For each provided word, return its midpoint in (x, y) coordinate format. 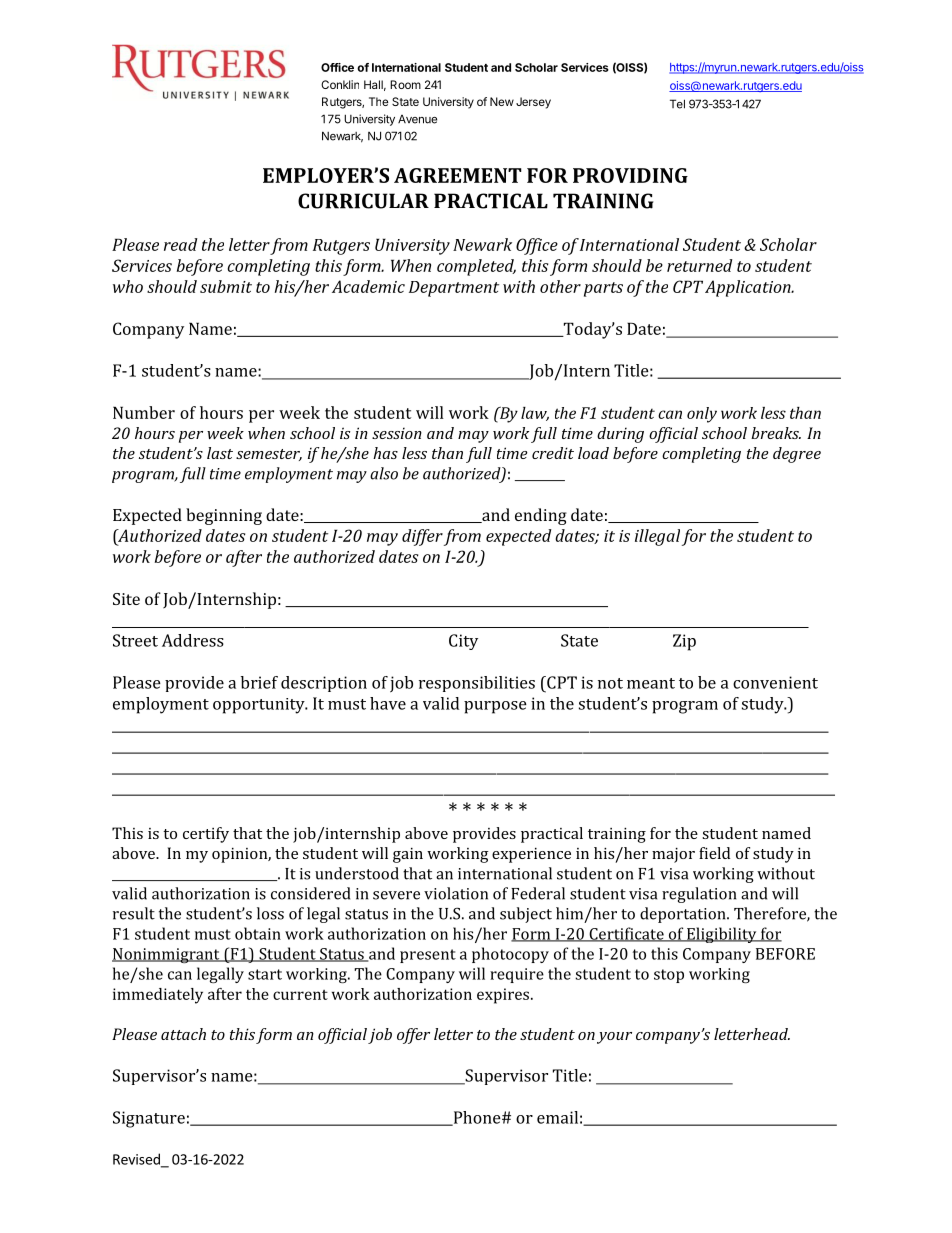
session (397, 433)
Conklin (340, 84)
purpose (495, 707)
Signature (149, 1119)
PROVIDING (630, 175)
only (702, 415)
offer (413, 1036)
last (220, 453)
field (714, 853)
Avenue (417, 119)
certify (206, 835)
